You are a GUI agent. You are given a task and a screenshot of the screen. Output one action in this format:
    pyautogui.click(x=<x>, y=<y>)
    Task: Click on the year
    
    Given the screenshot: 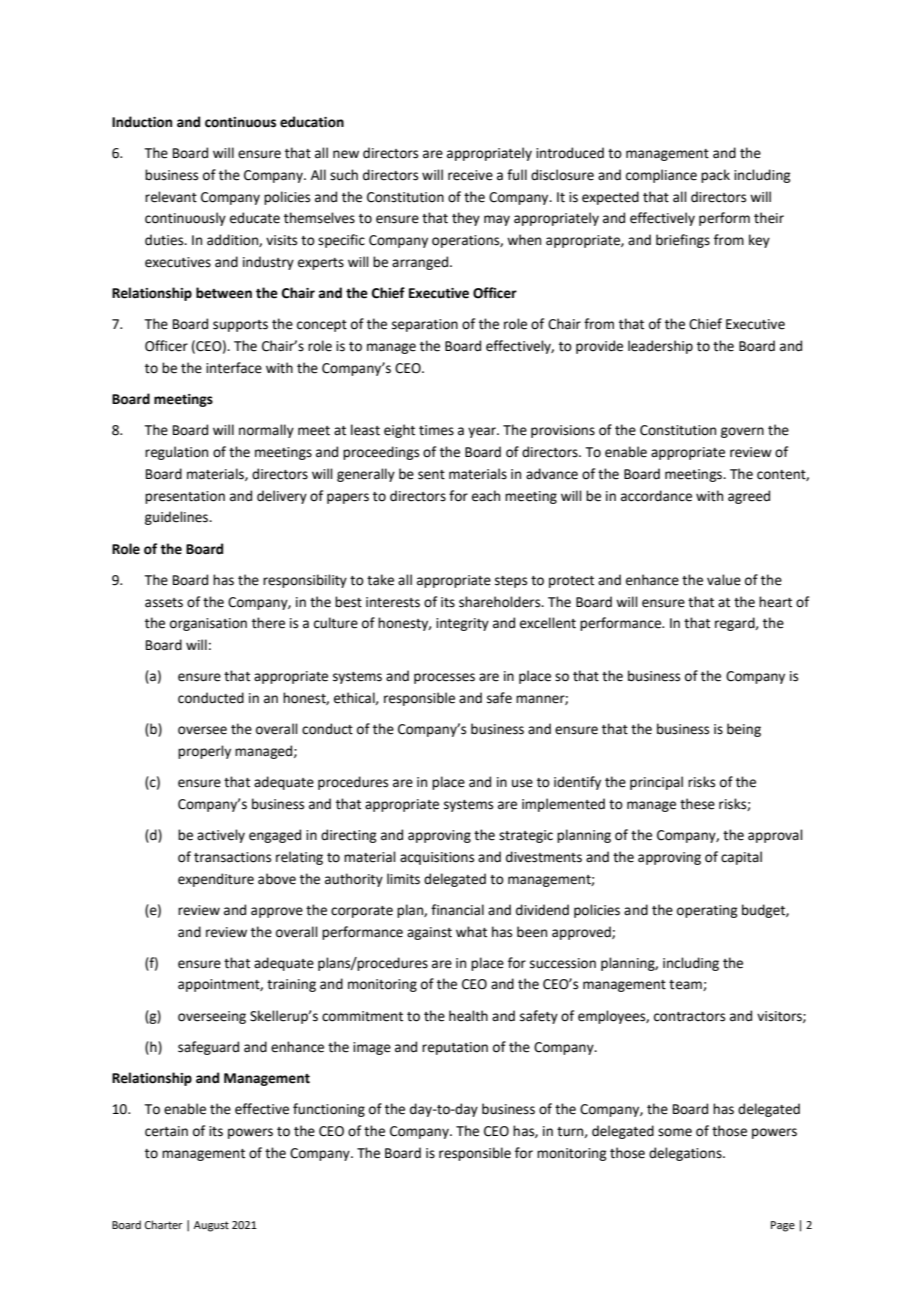 What is the action you would take?
    pyautogui.click(x=483, y=432)
